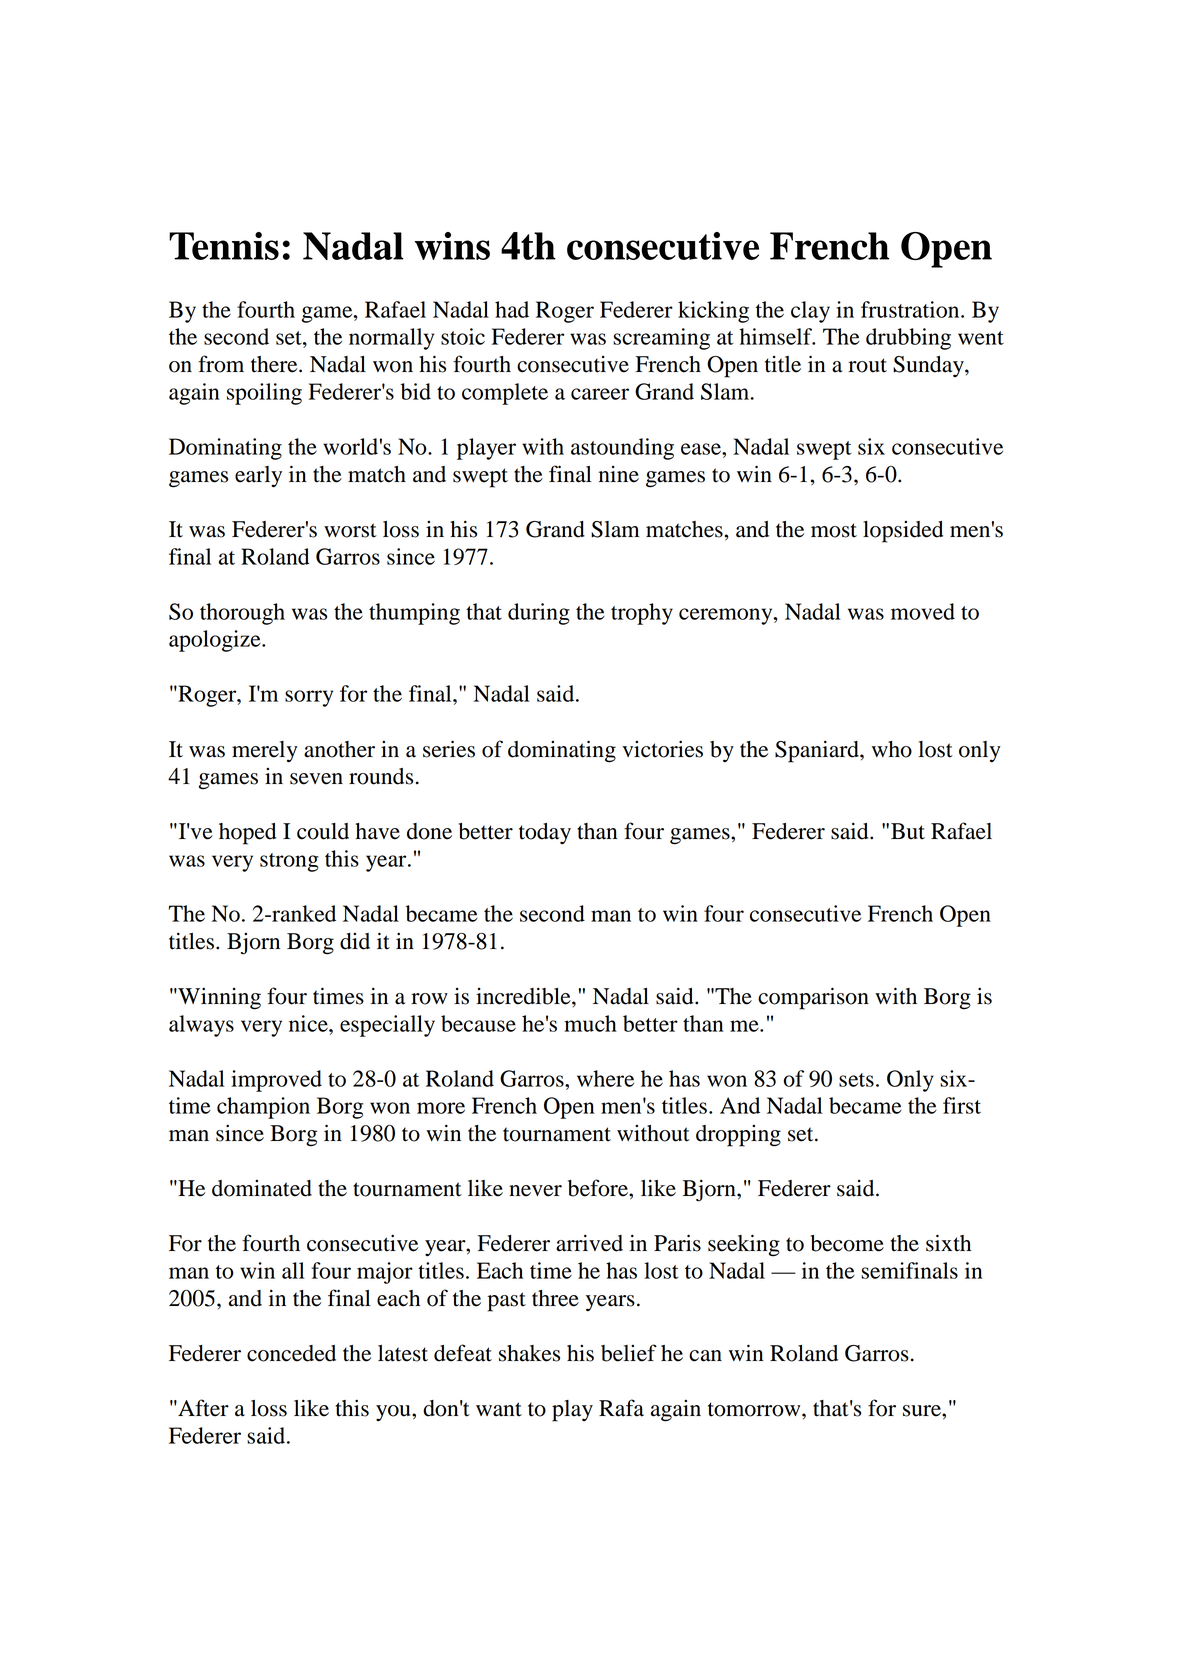  I want to click on could, so click(323, 831).
